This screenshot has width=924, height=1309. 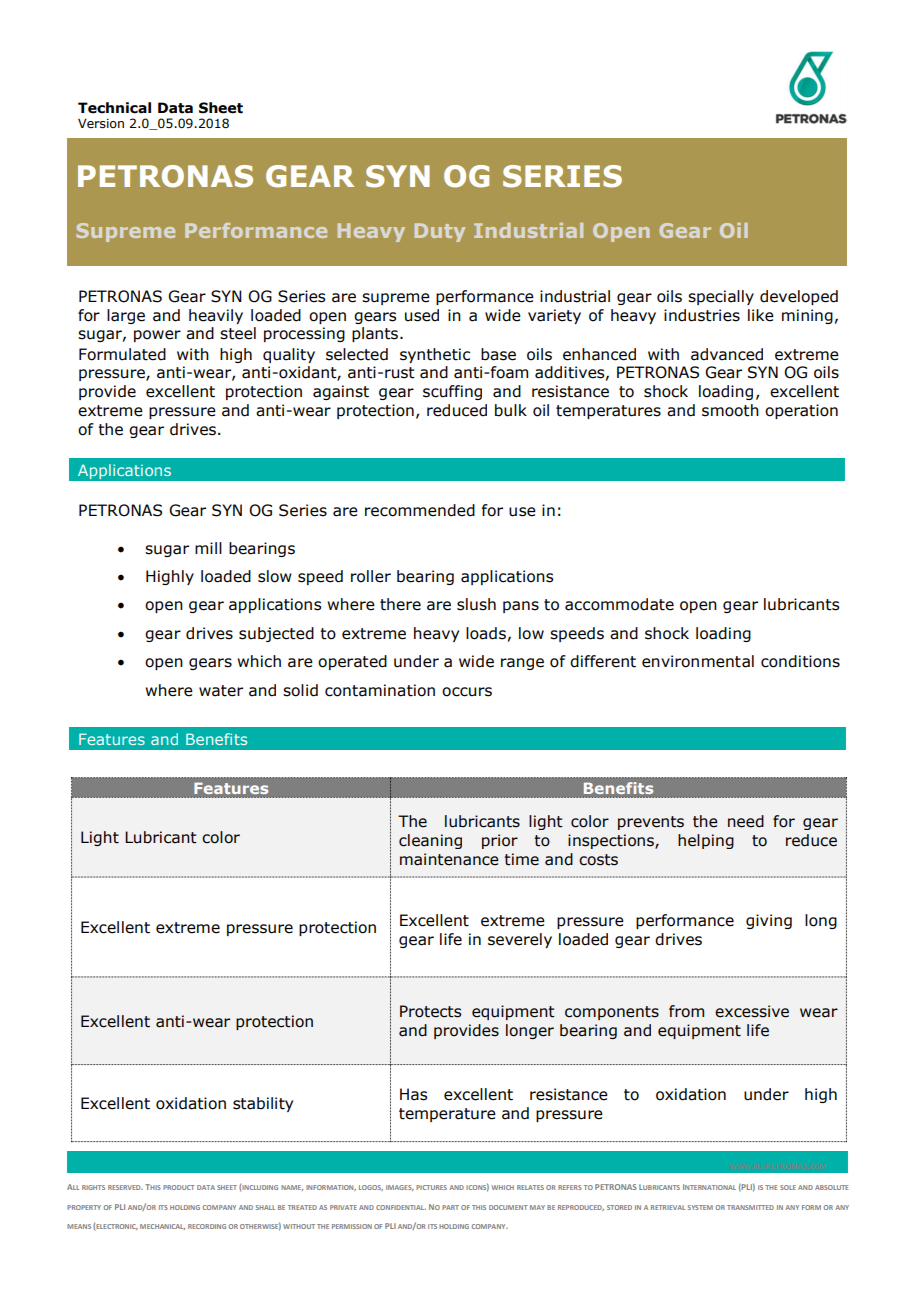 I want to click on specially, so click(x=721, y=297).
